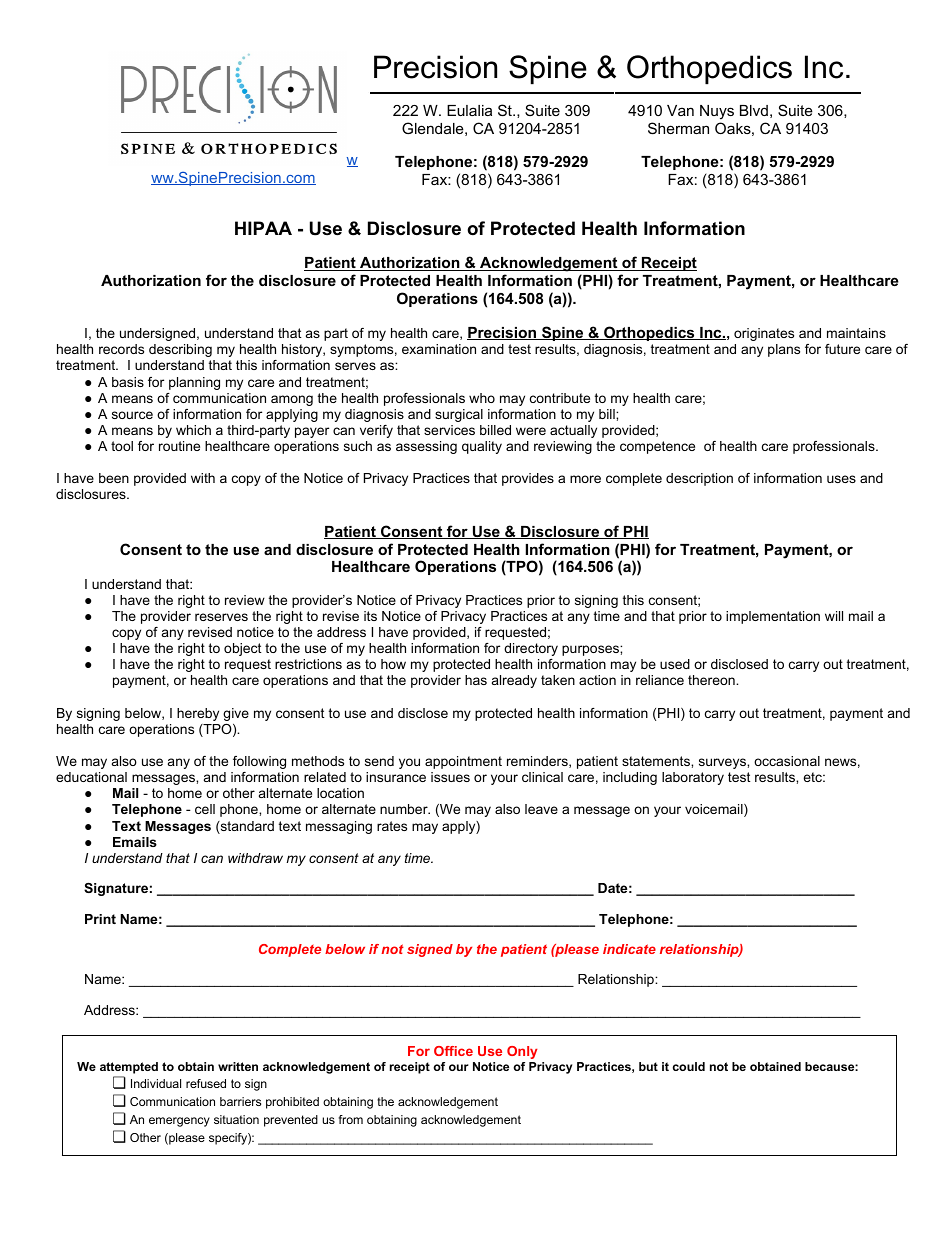 The image size is (952, 1233). Describe the element at coordinates (392, 826) in the screenshot. I see `rates` at that location.
